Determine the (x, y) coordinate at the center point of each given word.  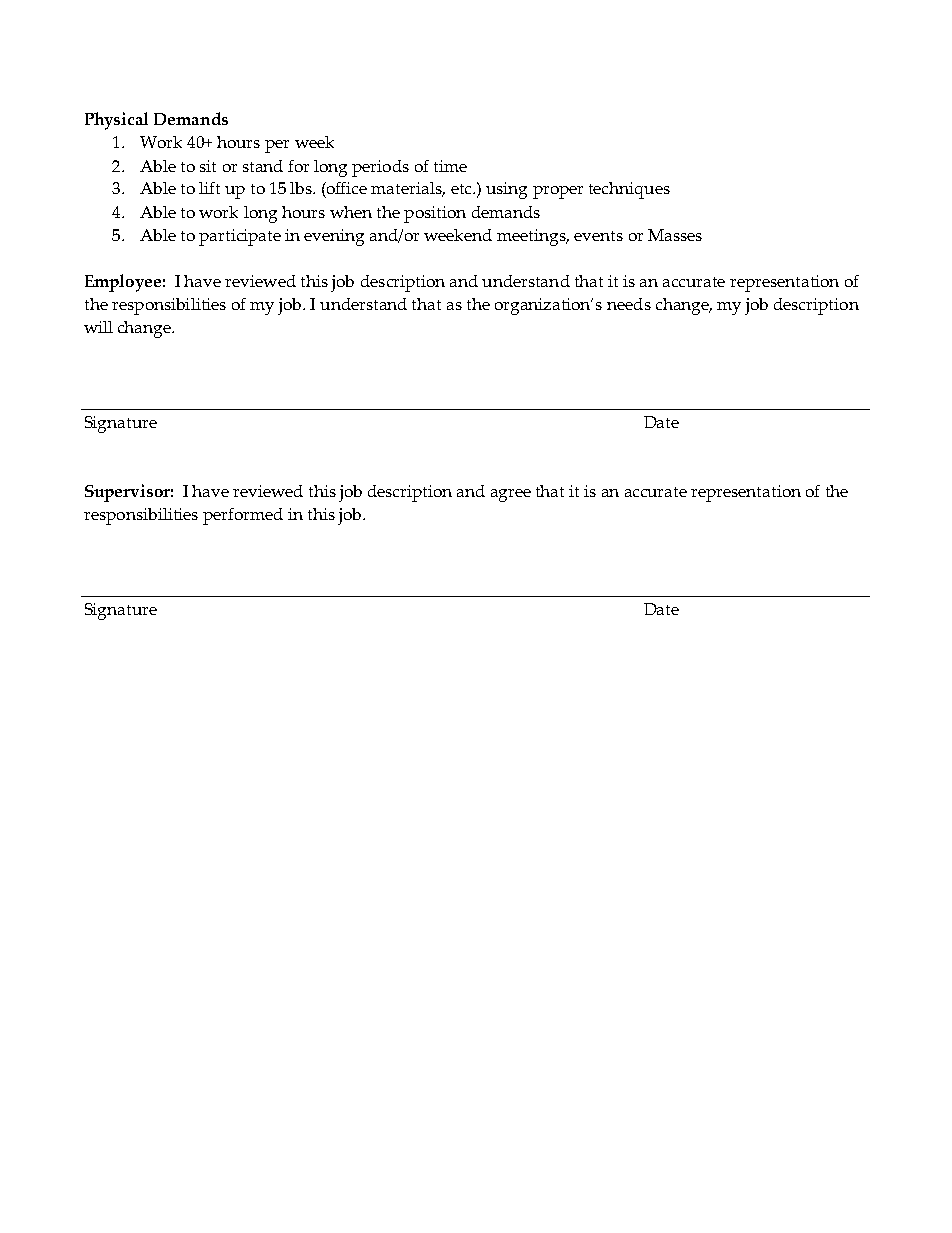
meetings (532, 237)
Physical (116, 121)
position (435, 214)
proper (558, 192)
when (351, 212)
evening (334, 237)
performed (243, 516)
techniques (629, 190)
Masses (675, 235)
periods (380, 168)
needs (629, 304)
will (98, 327)
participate (240, 237)
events (598, 236)
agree (511, 495)
